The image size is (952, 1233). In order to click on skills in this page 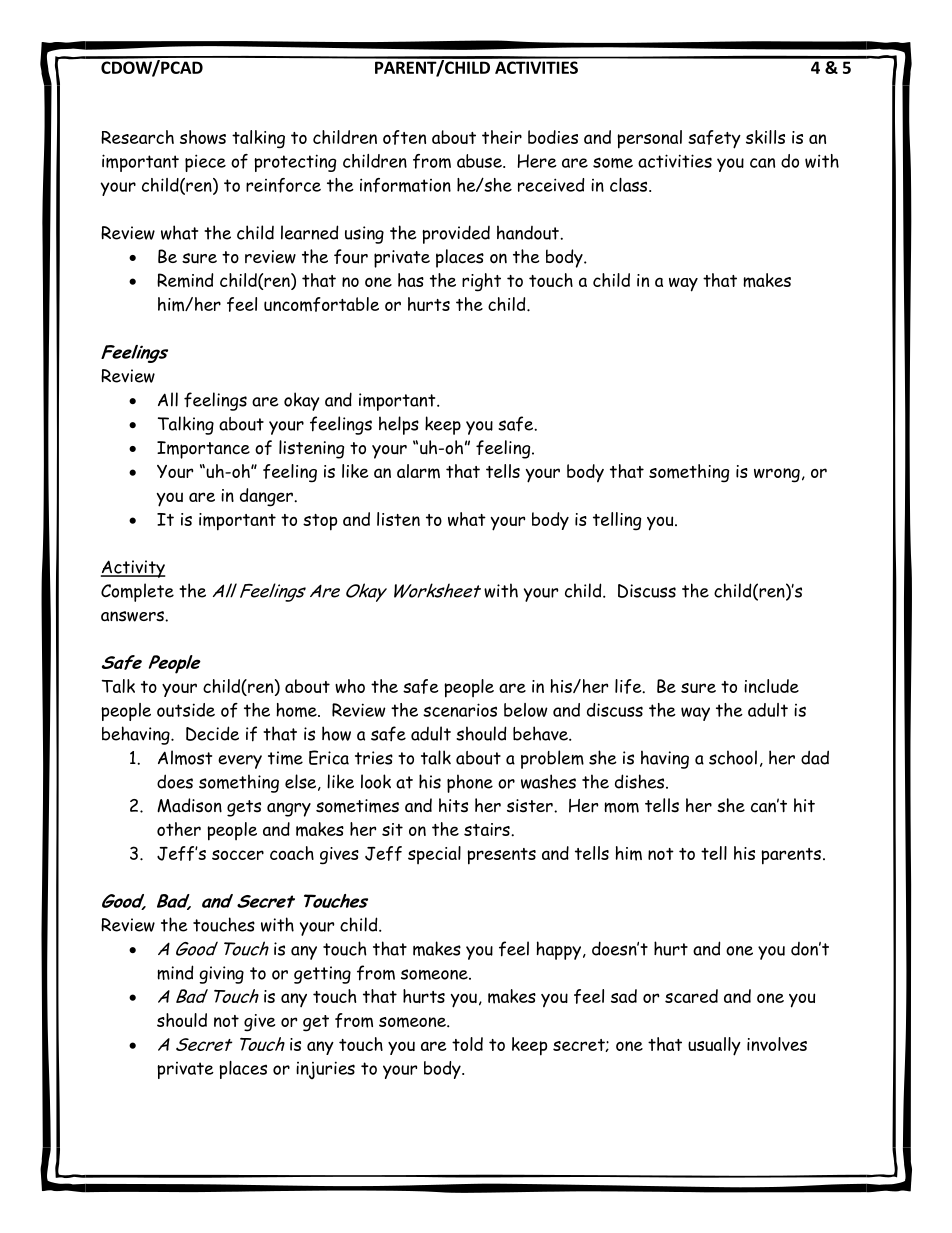, I will do `click(765, 137)`.
